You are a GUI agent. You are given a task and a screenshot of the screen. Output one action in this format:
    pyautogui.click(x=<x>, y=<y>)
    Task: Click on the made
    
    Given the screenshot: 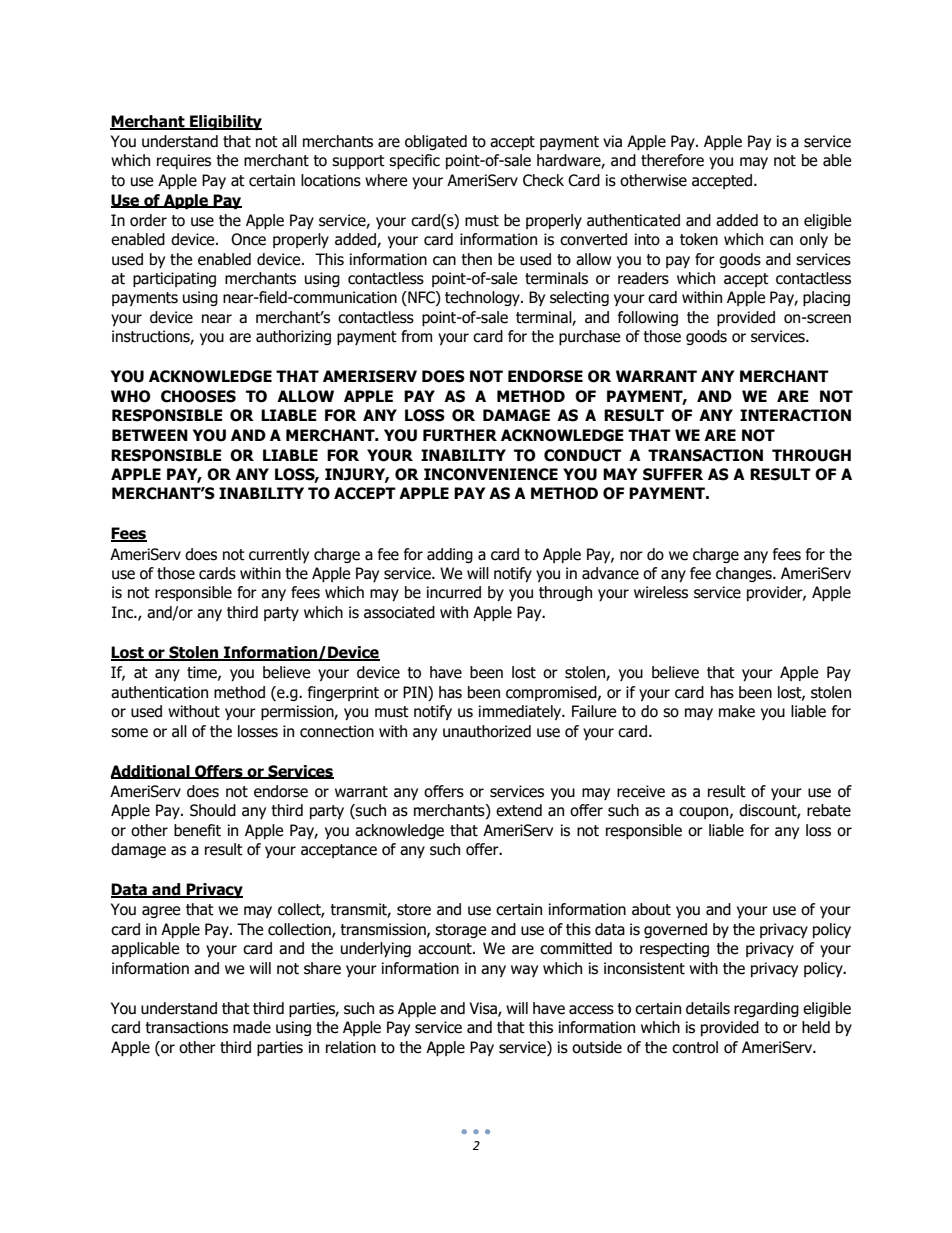 What is the action you would take?
    pyautogui.click(x=252, y=1027)
